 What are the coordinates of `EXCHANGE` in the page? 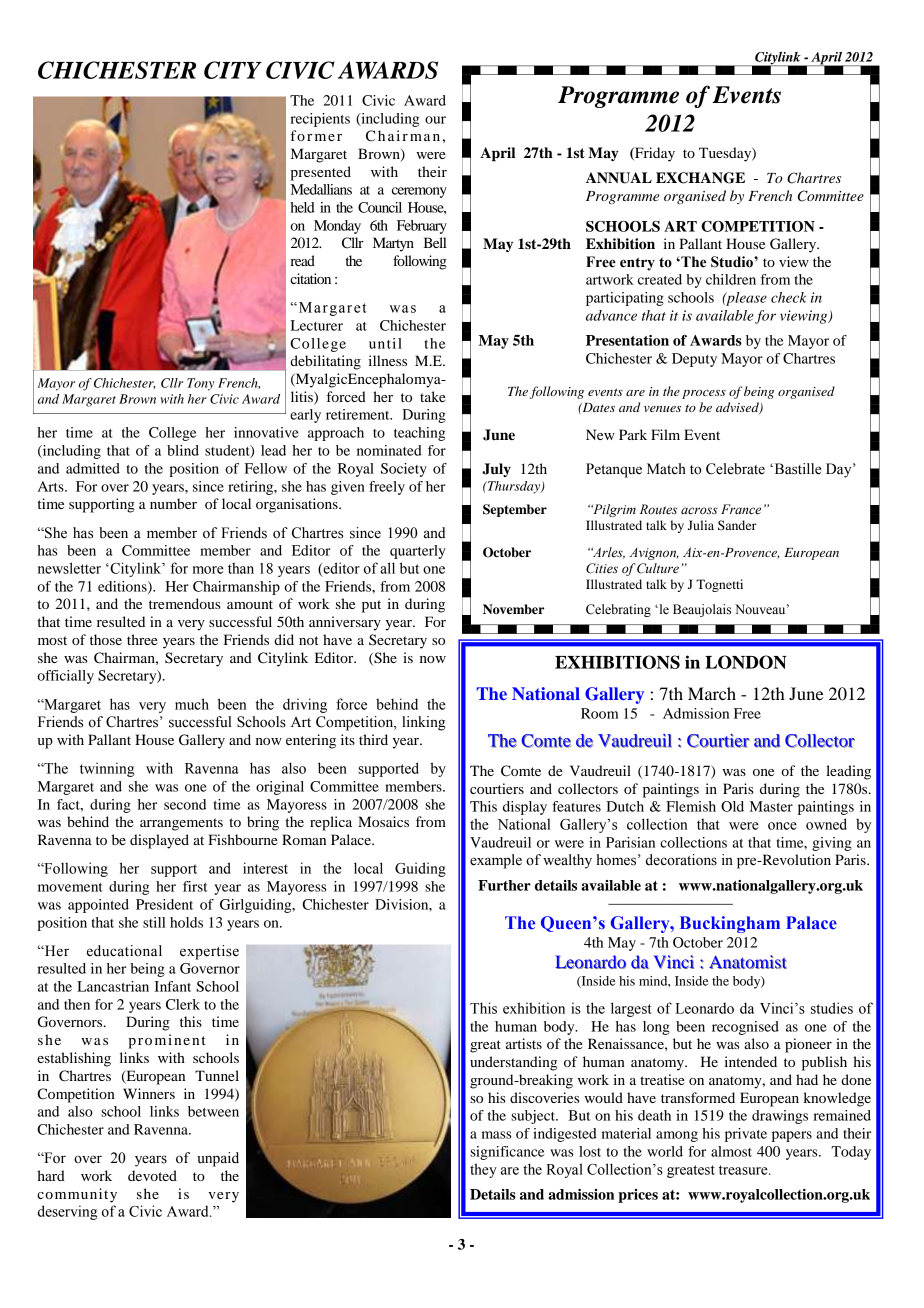 It's located at (700, 178).
